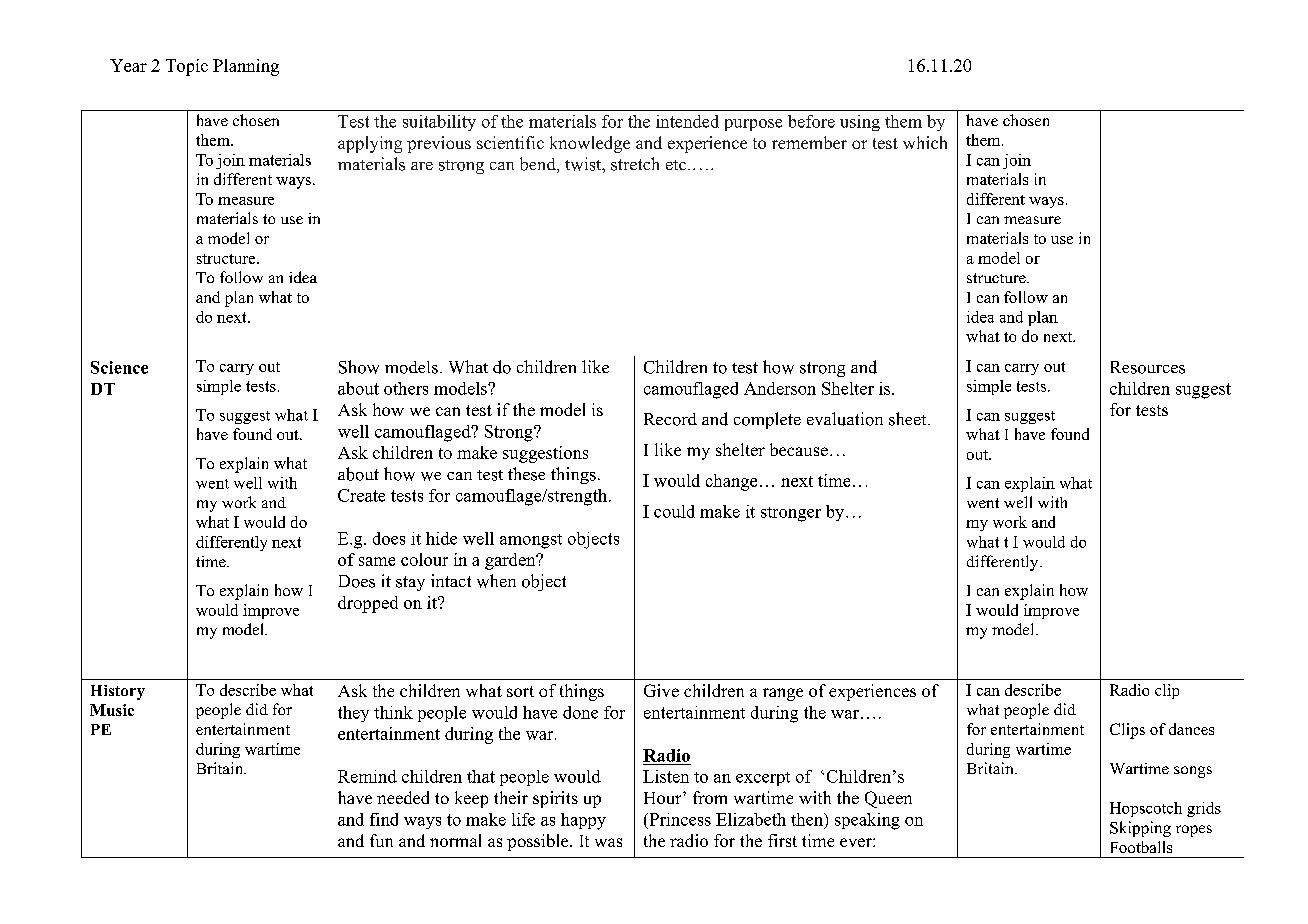 This document has width=1308, height=924. Describe the element at coordinates (687, 121) in the document. I see `intended` at that location.
